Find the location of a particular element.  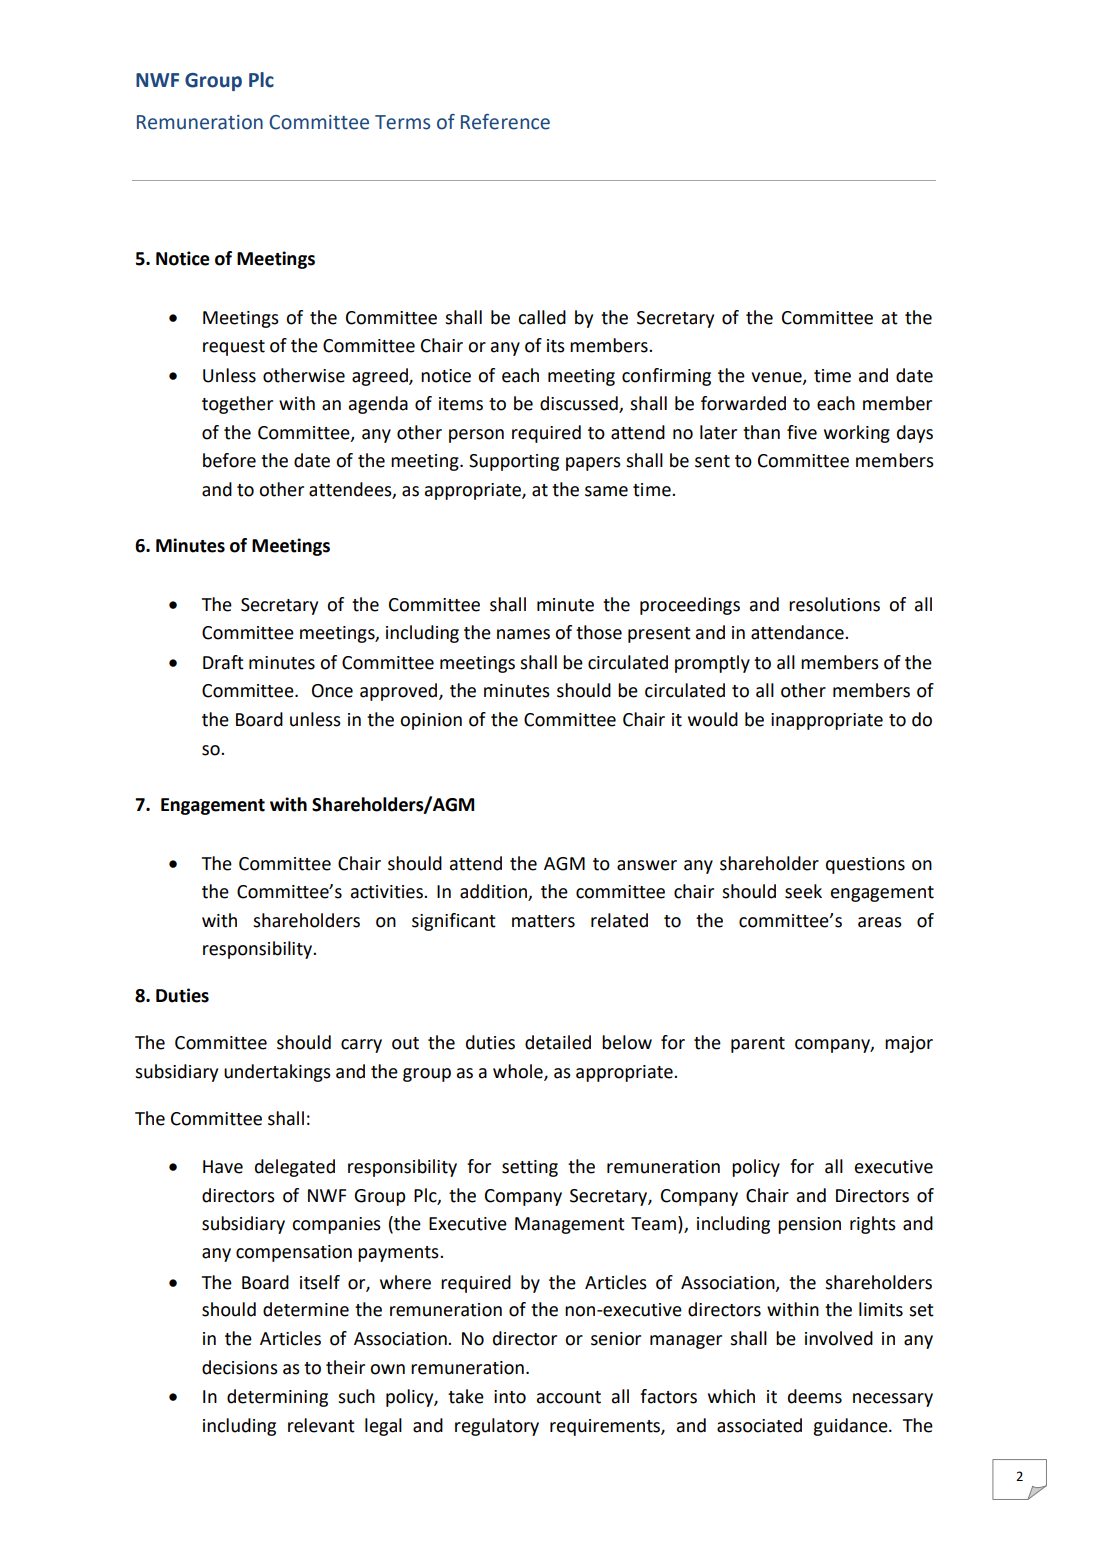

answer is located at coordinates (647, 865).
